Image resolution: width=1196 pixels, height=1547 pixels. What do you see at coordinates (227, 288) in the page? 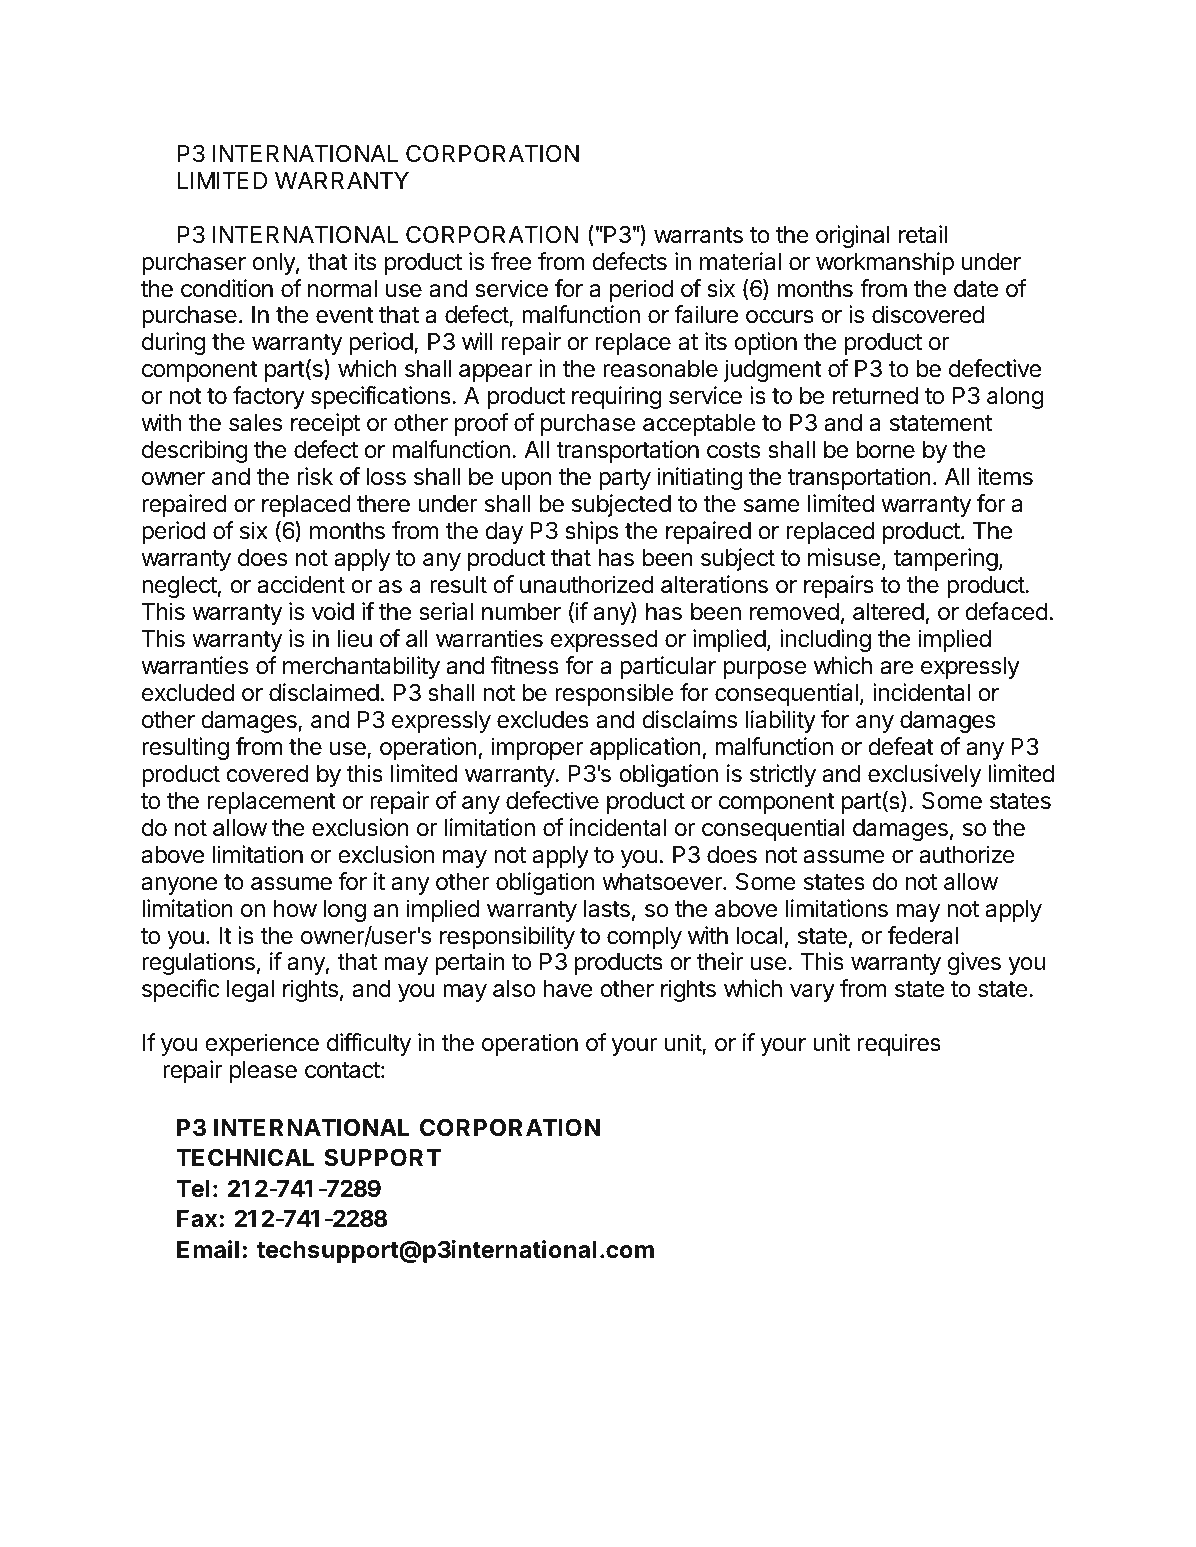
I see `condition` at bounding box center [227, 288].
